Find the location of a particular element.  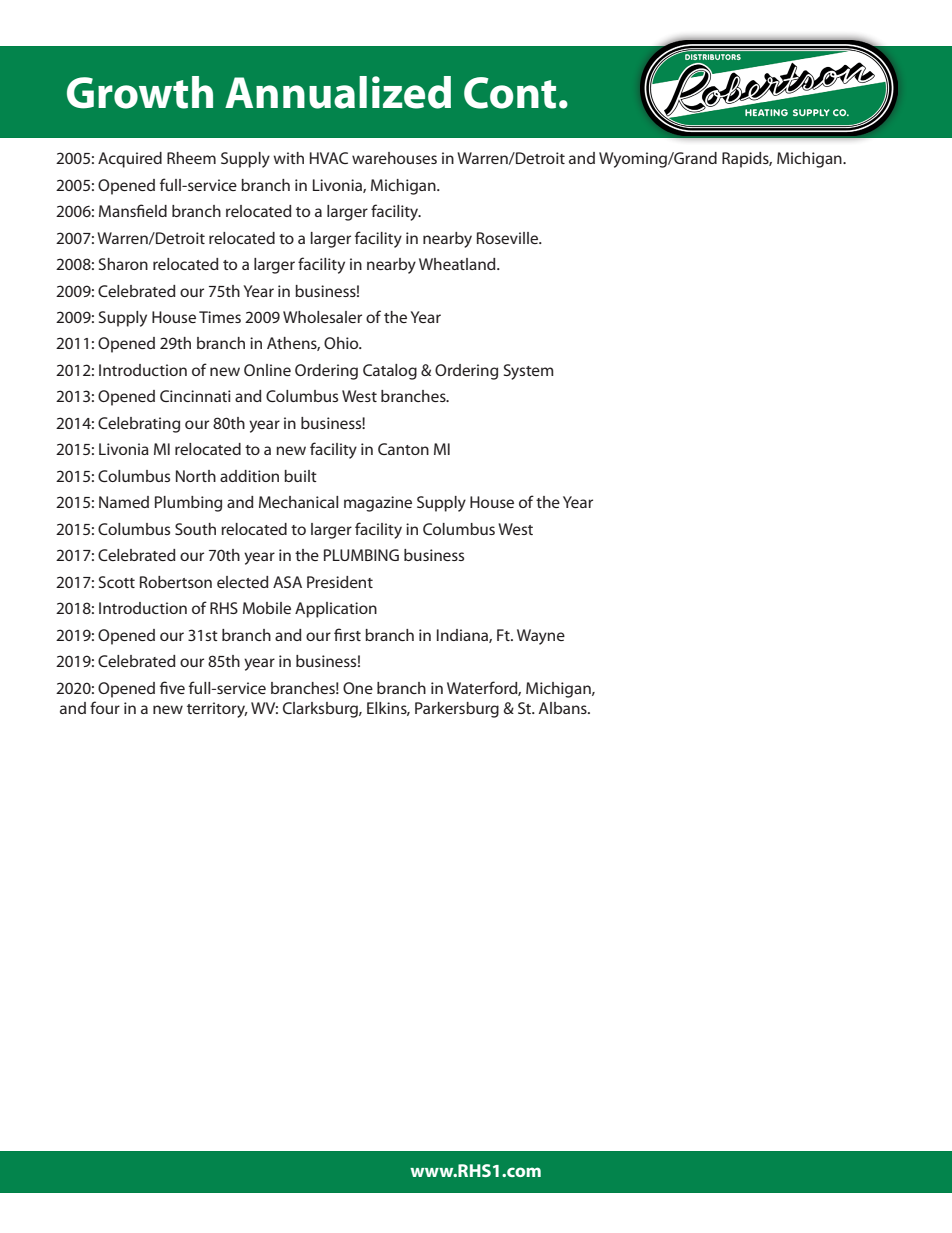

Albans is located at coordinates (564, 708).
